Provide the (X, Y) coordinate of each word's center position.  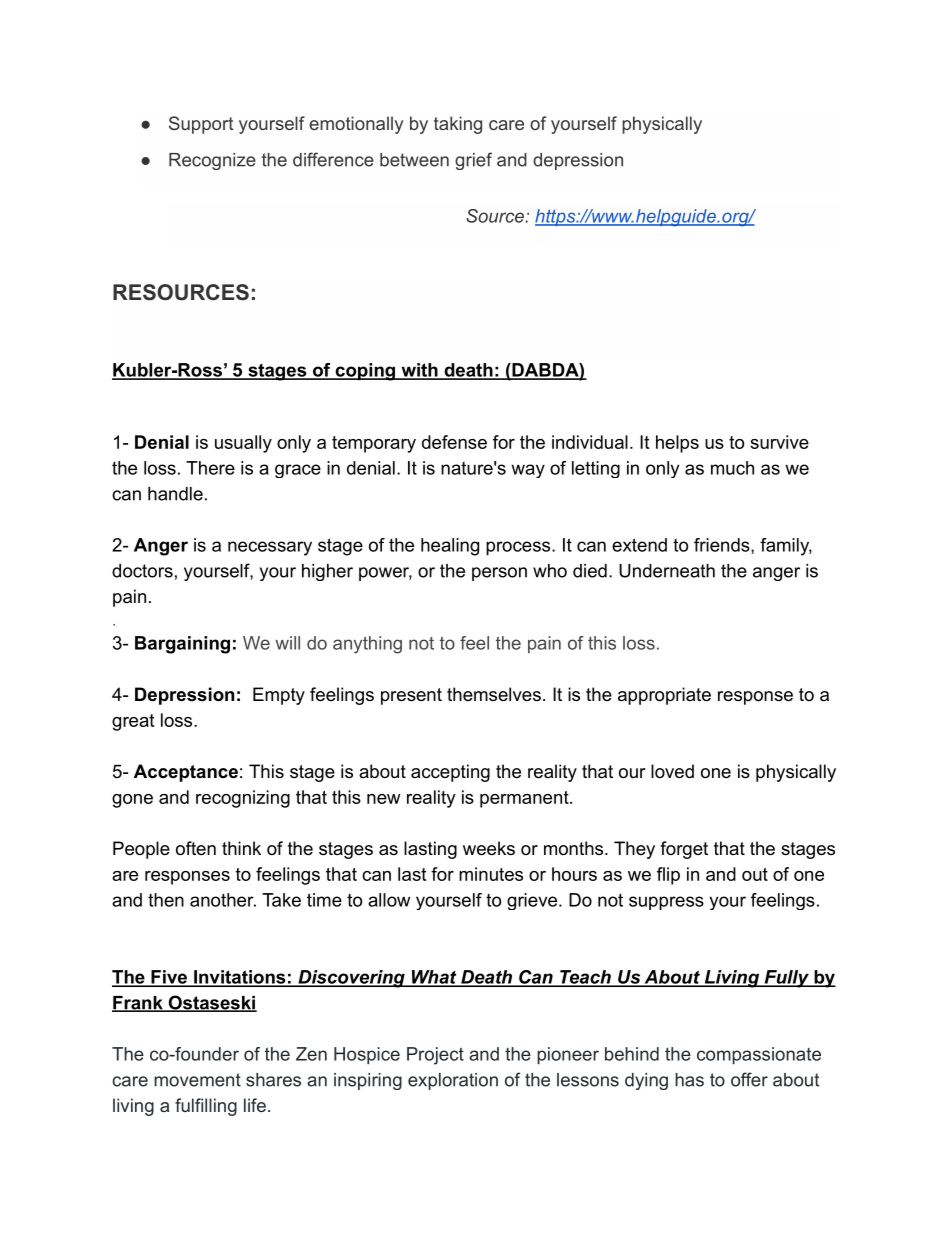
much (732, 468)
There (210, 468)
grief (473, 161)
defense (454, 442)
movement (197, 1080)
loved (672, 771)
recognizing (243, 799)
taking (458, 125)
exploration (453, 1081)
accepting (450, 773)
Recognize (212, 161)
